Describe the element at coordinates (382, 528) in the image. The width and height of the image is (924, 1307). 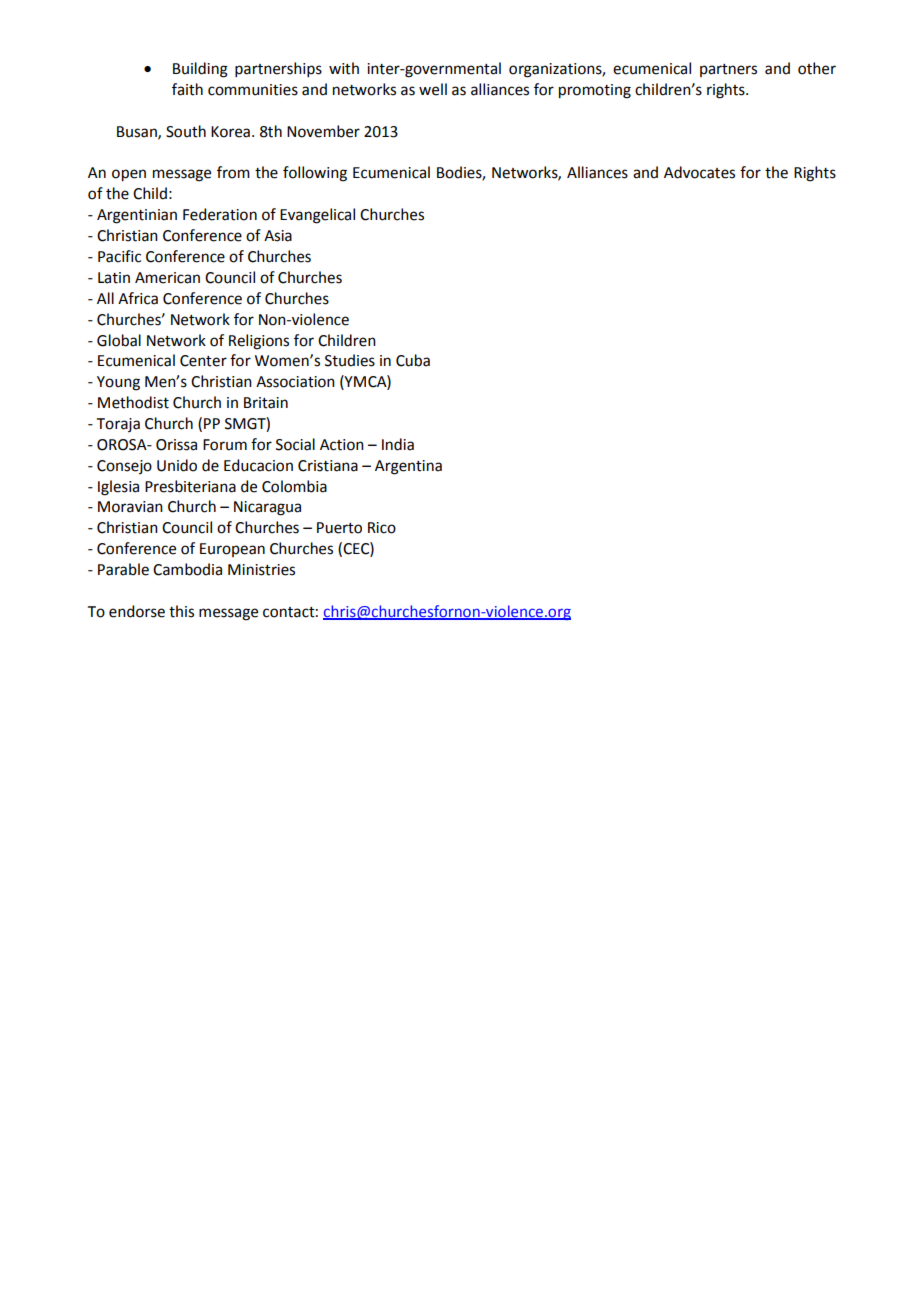
I see `Rico` at that location.
